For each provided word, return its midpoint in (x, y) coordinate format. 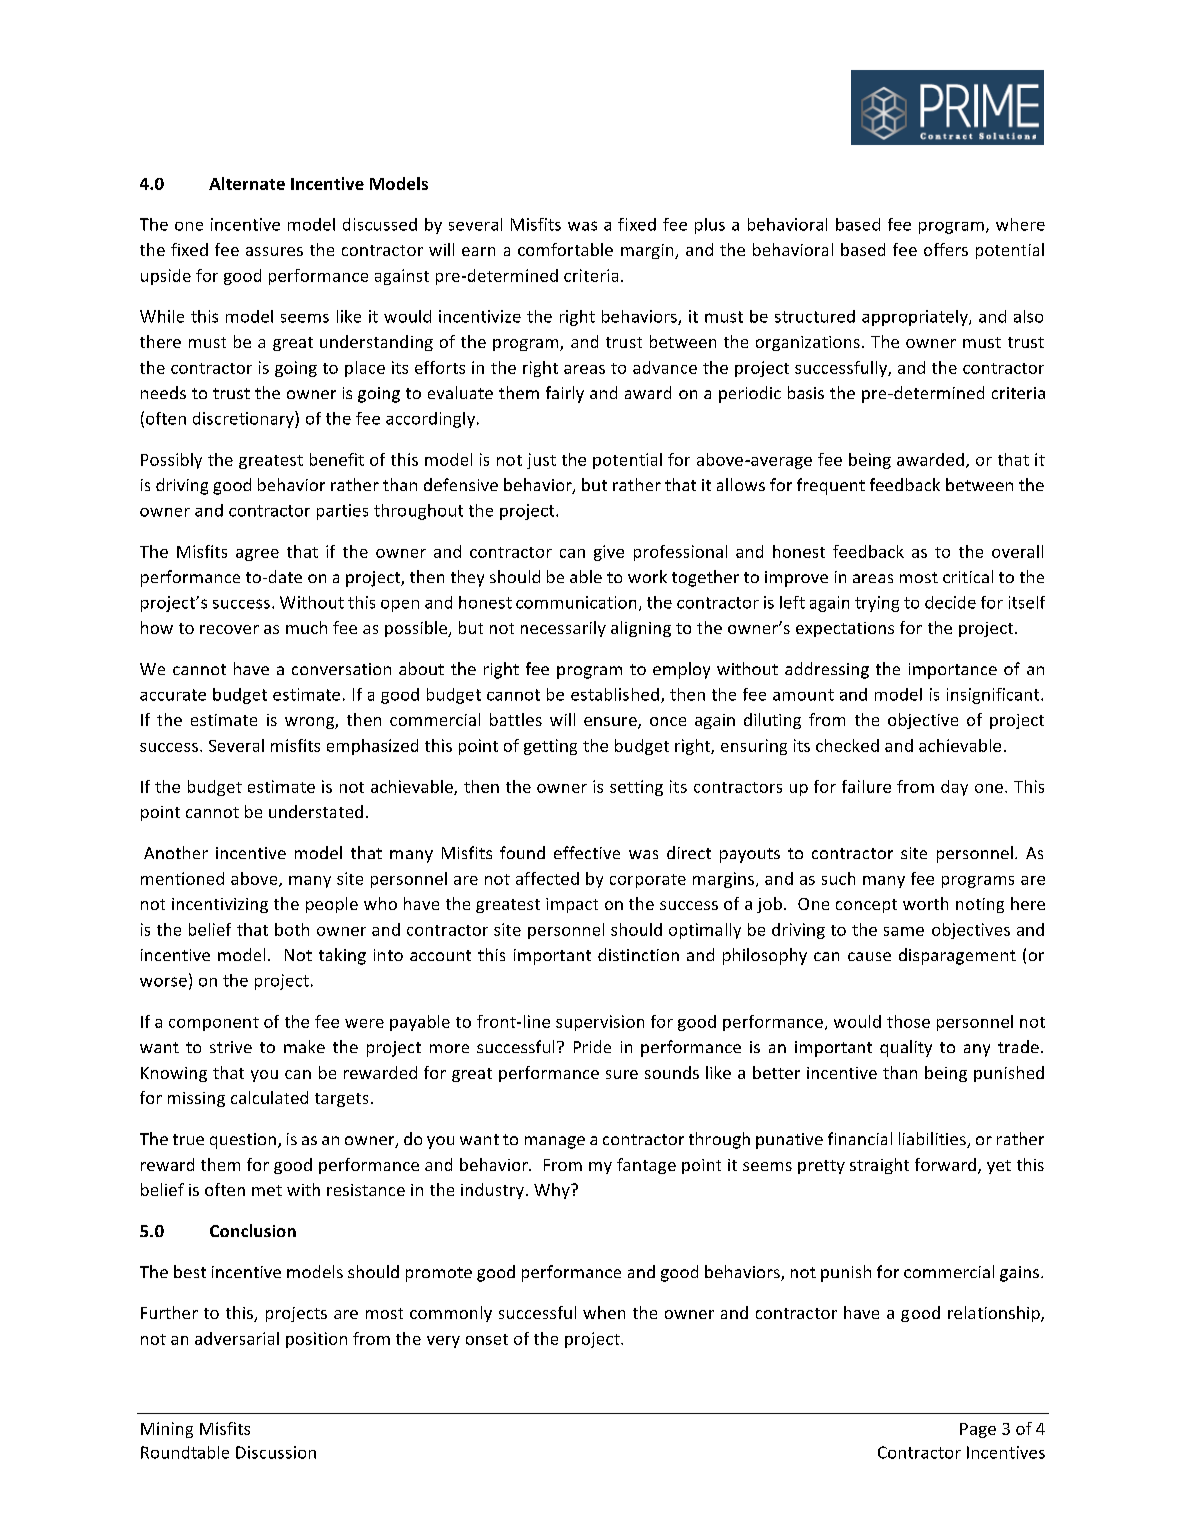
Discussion (276, 1452)
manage (555, 1142)
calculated (269, 1097)
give (609, 553)
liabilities (933, 1140)
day (954, 788)
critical (968, 576)
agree (257, 555)
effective (587, 852)
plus (710, 226)
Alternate (247, 183)
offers (946, 249)
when (604, 1312)
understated (316, 811)
